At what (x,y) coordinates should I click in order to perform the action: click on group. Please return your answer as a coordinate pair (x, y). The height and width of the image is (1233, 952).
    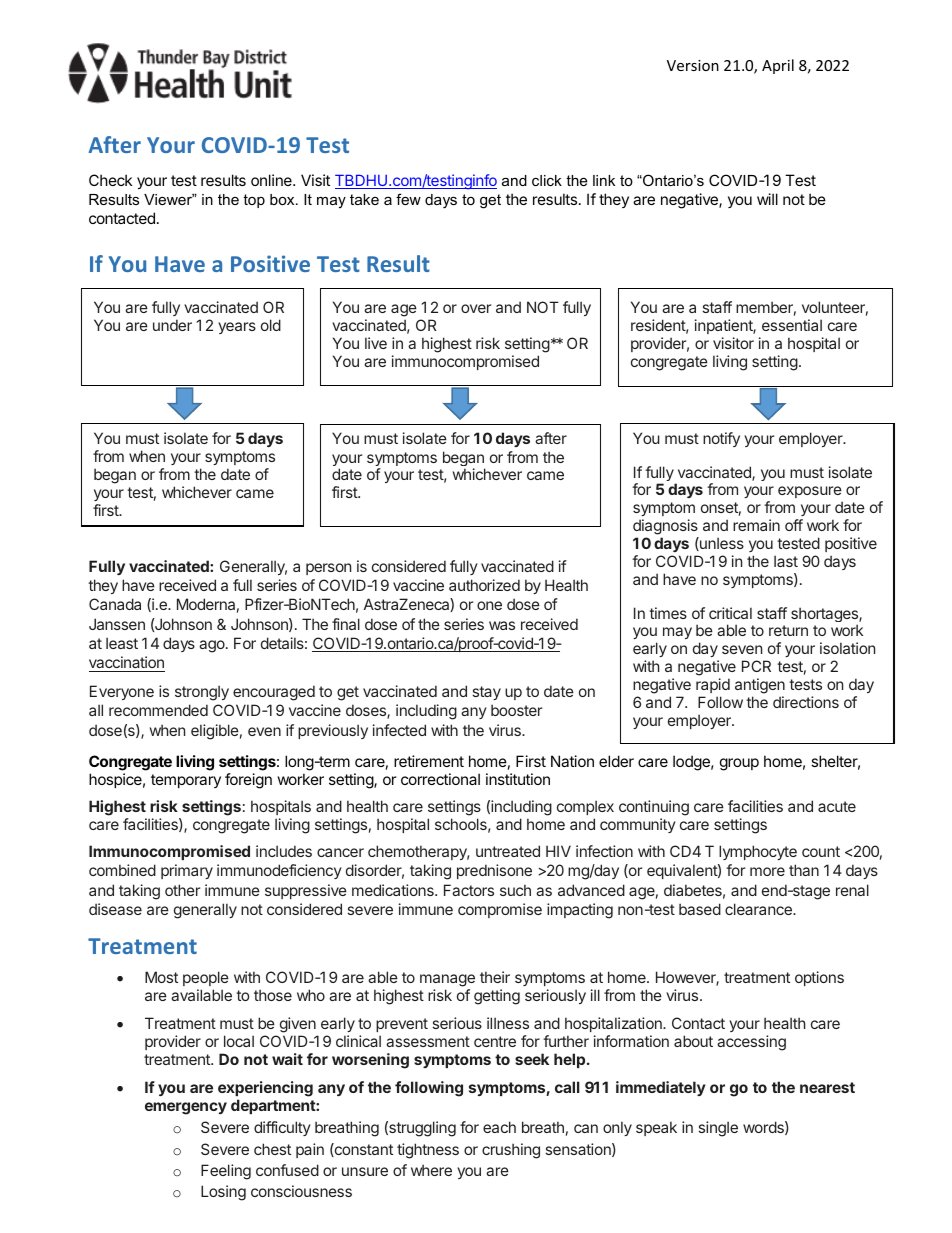
    Looking at the image, I should click on (739, 764).
